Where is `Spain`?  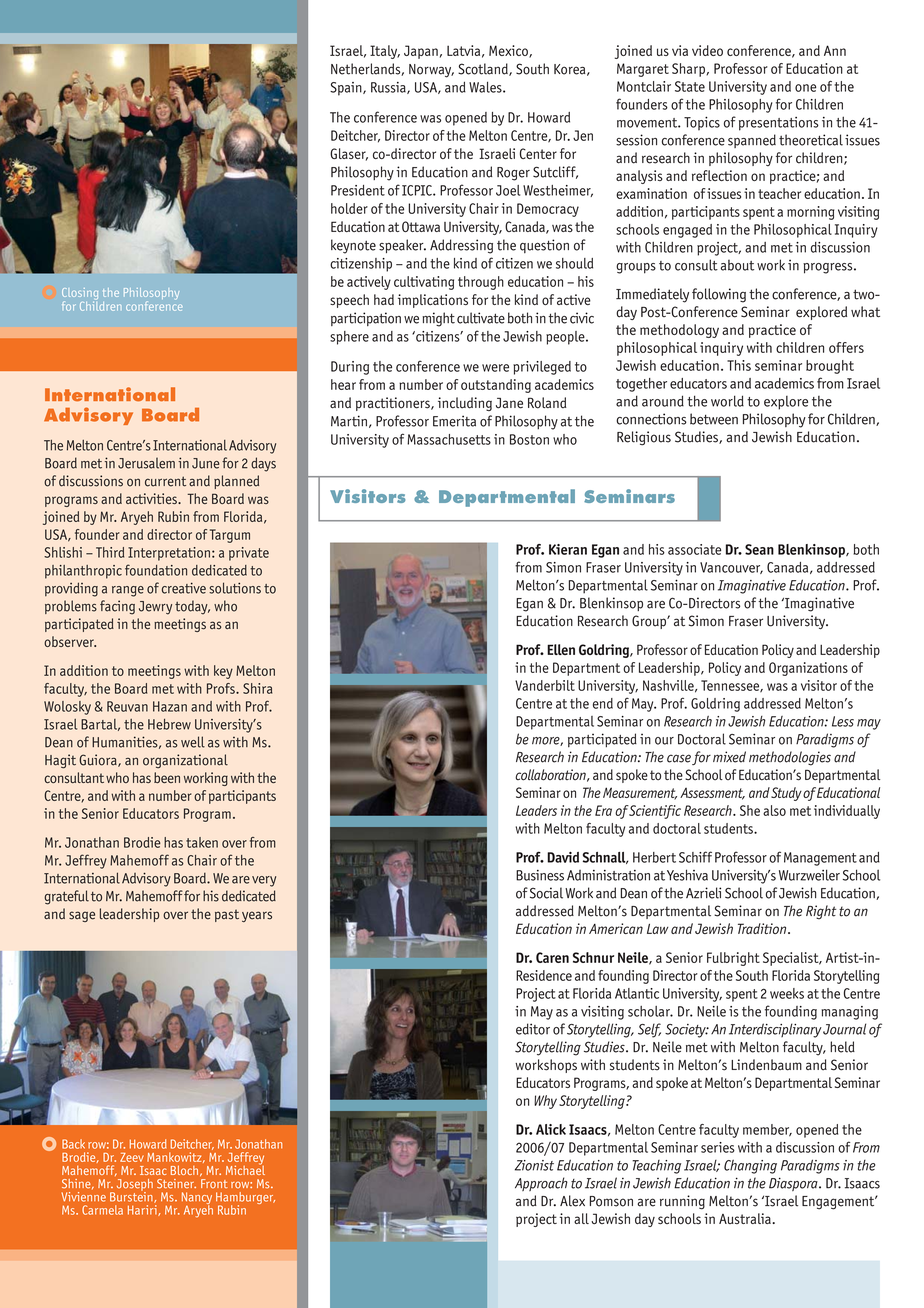
Spain is located at coordinates (347, 89).
